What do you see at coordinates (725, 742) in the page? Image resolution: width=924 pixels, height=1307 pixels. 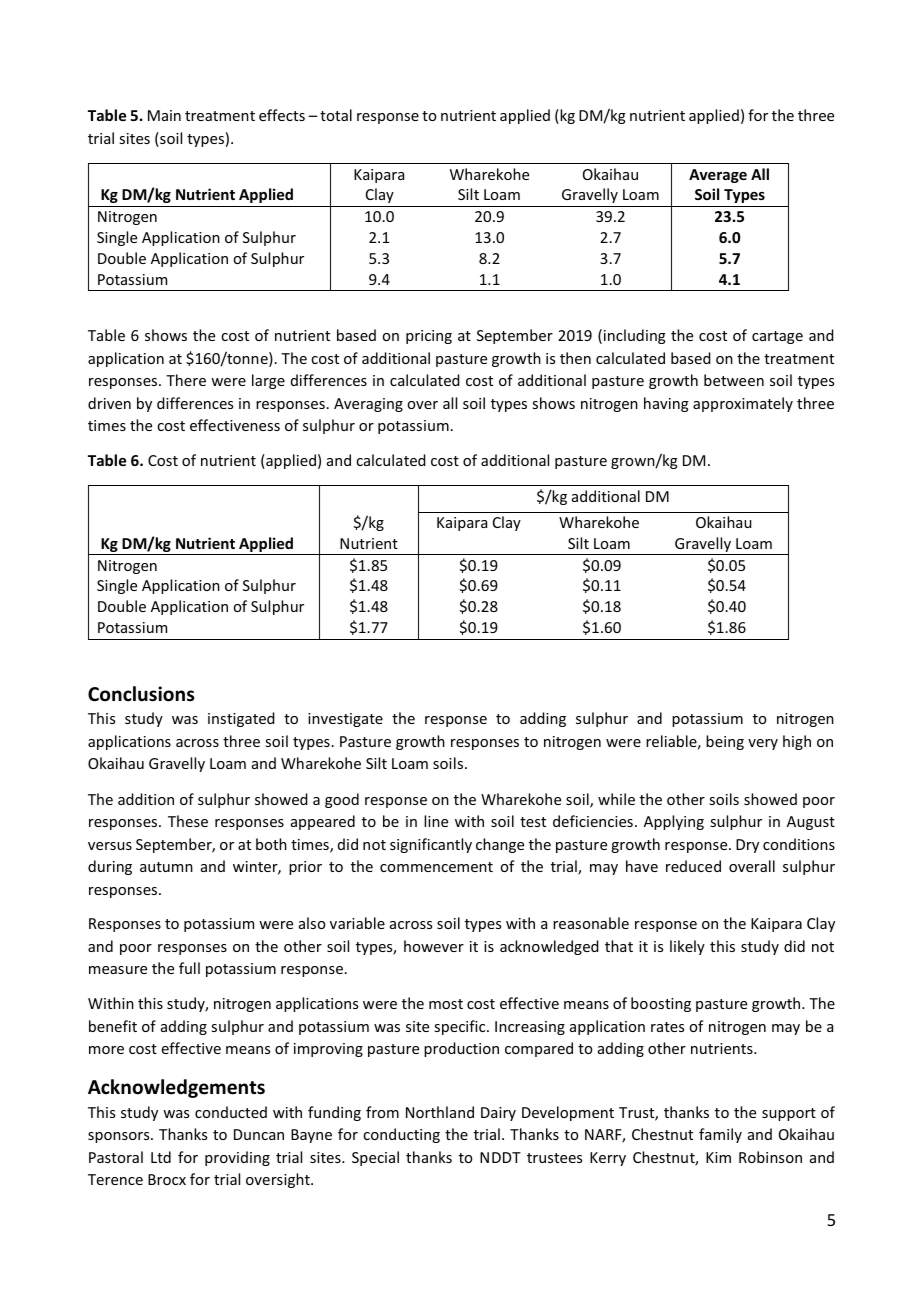 I see `being` at bounding box center [725, 742].
